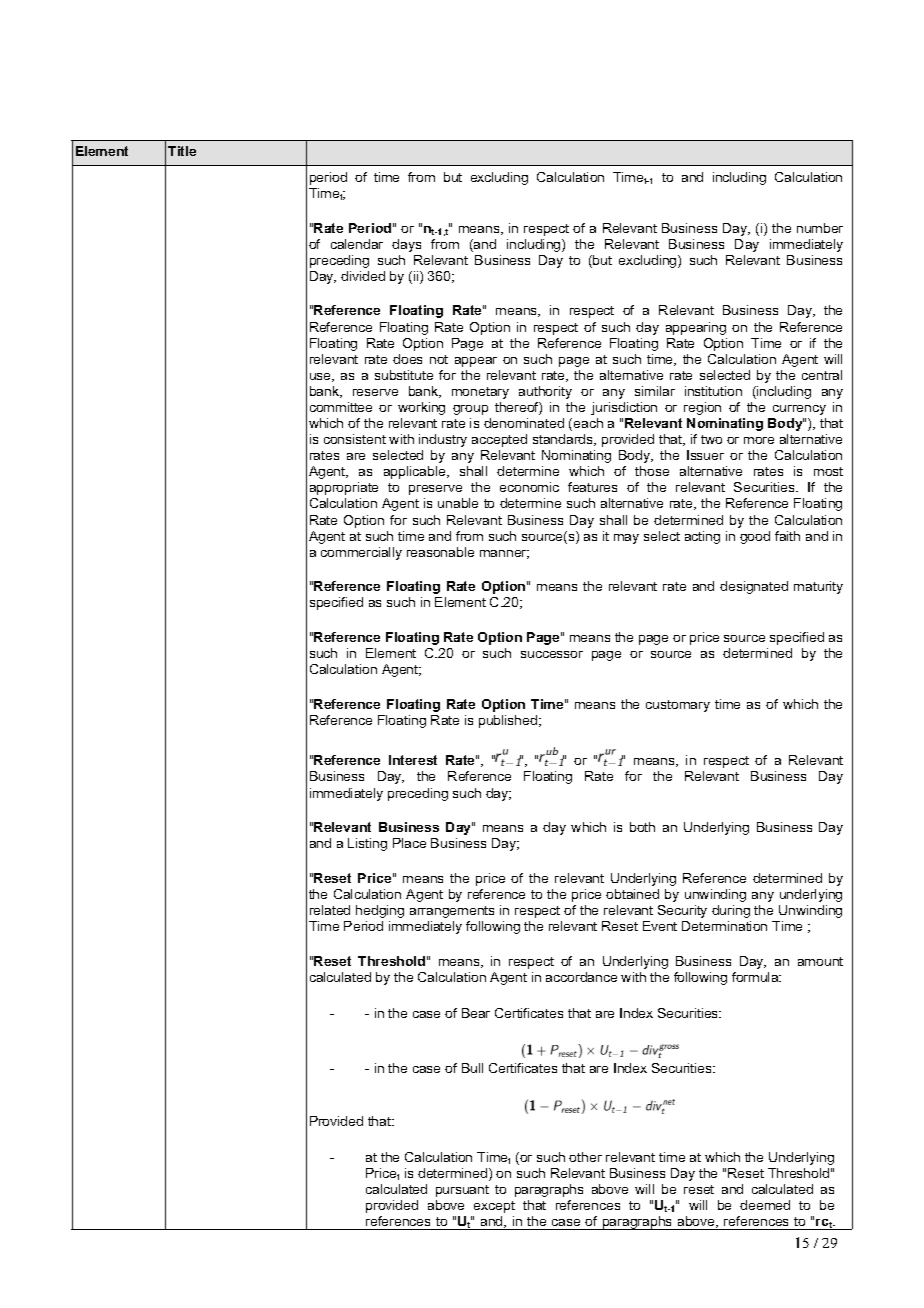 The width and height of the screenshot is (924, 1308). Describe the element at coordinates (462, 1191) in the screenshot. I see `pursuant` at that location.
